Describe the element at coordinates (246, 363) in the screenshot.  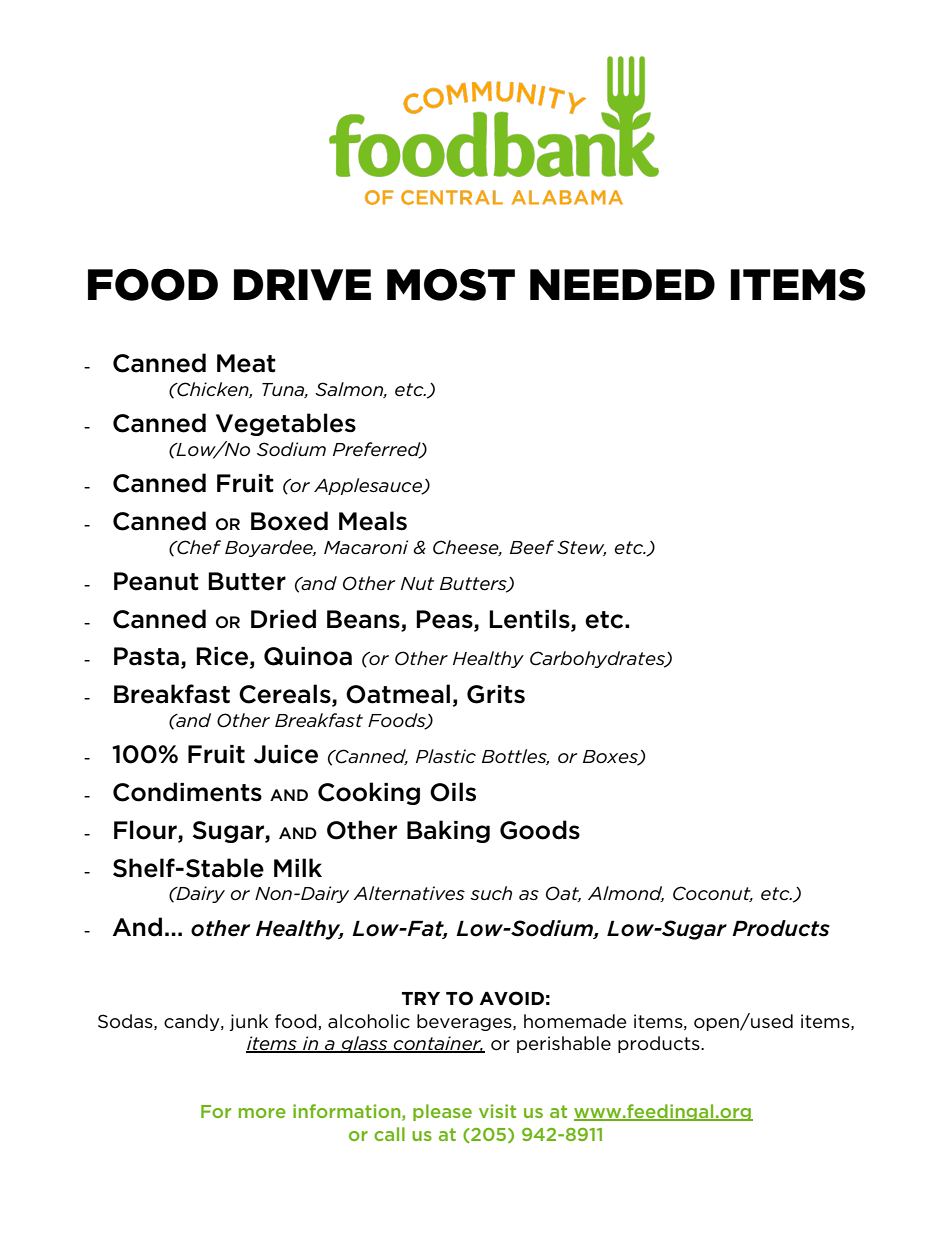
I see `Meat` at that location.
